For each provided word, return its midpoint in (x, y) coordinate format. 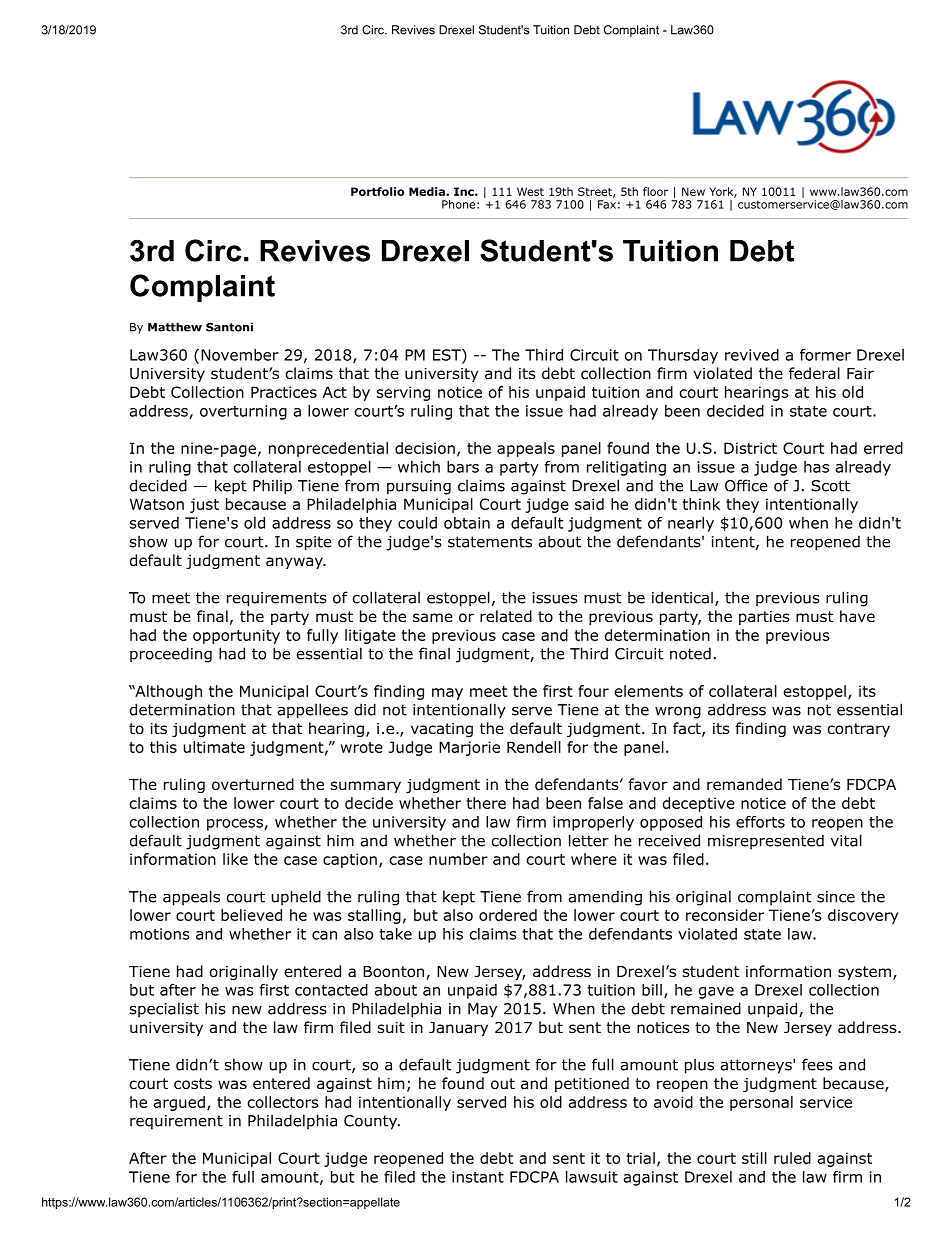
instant (478, 1177)
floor (655, 191)
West (530, 191)
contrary (858, 730)
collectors (283, 1102)
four (593, 691)
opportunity (236, 636)
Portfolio (377, 191)
